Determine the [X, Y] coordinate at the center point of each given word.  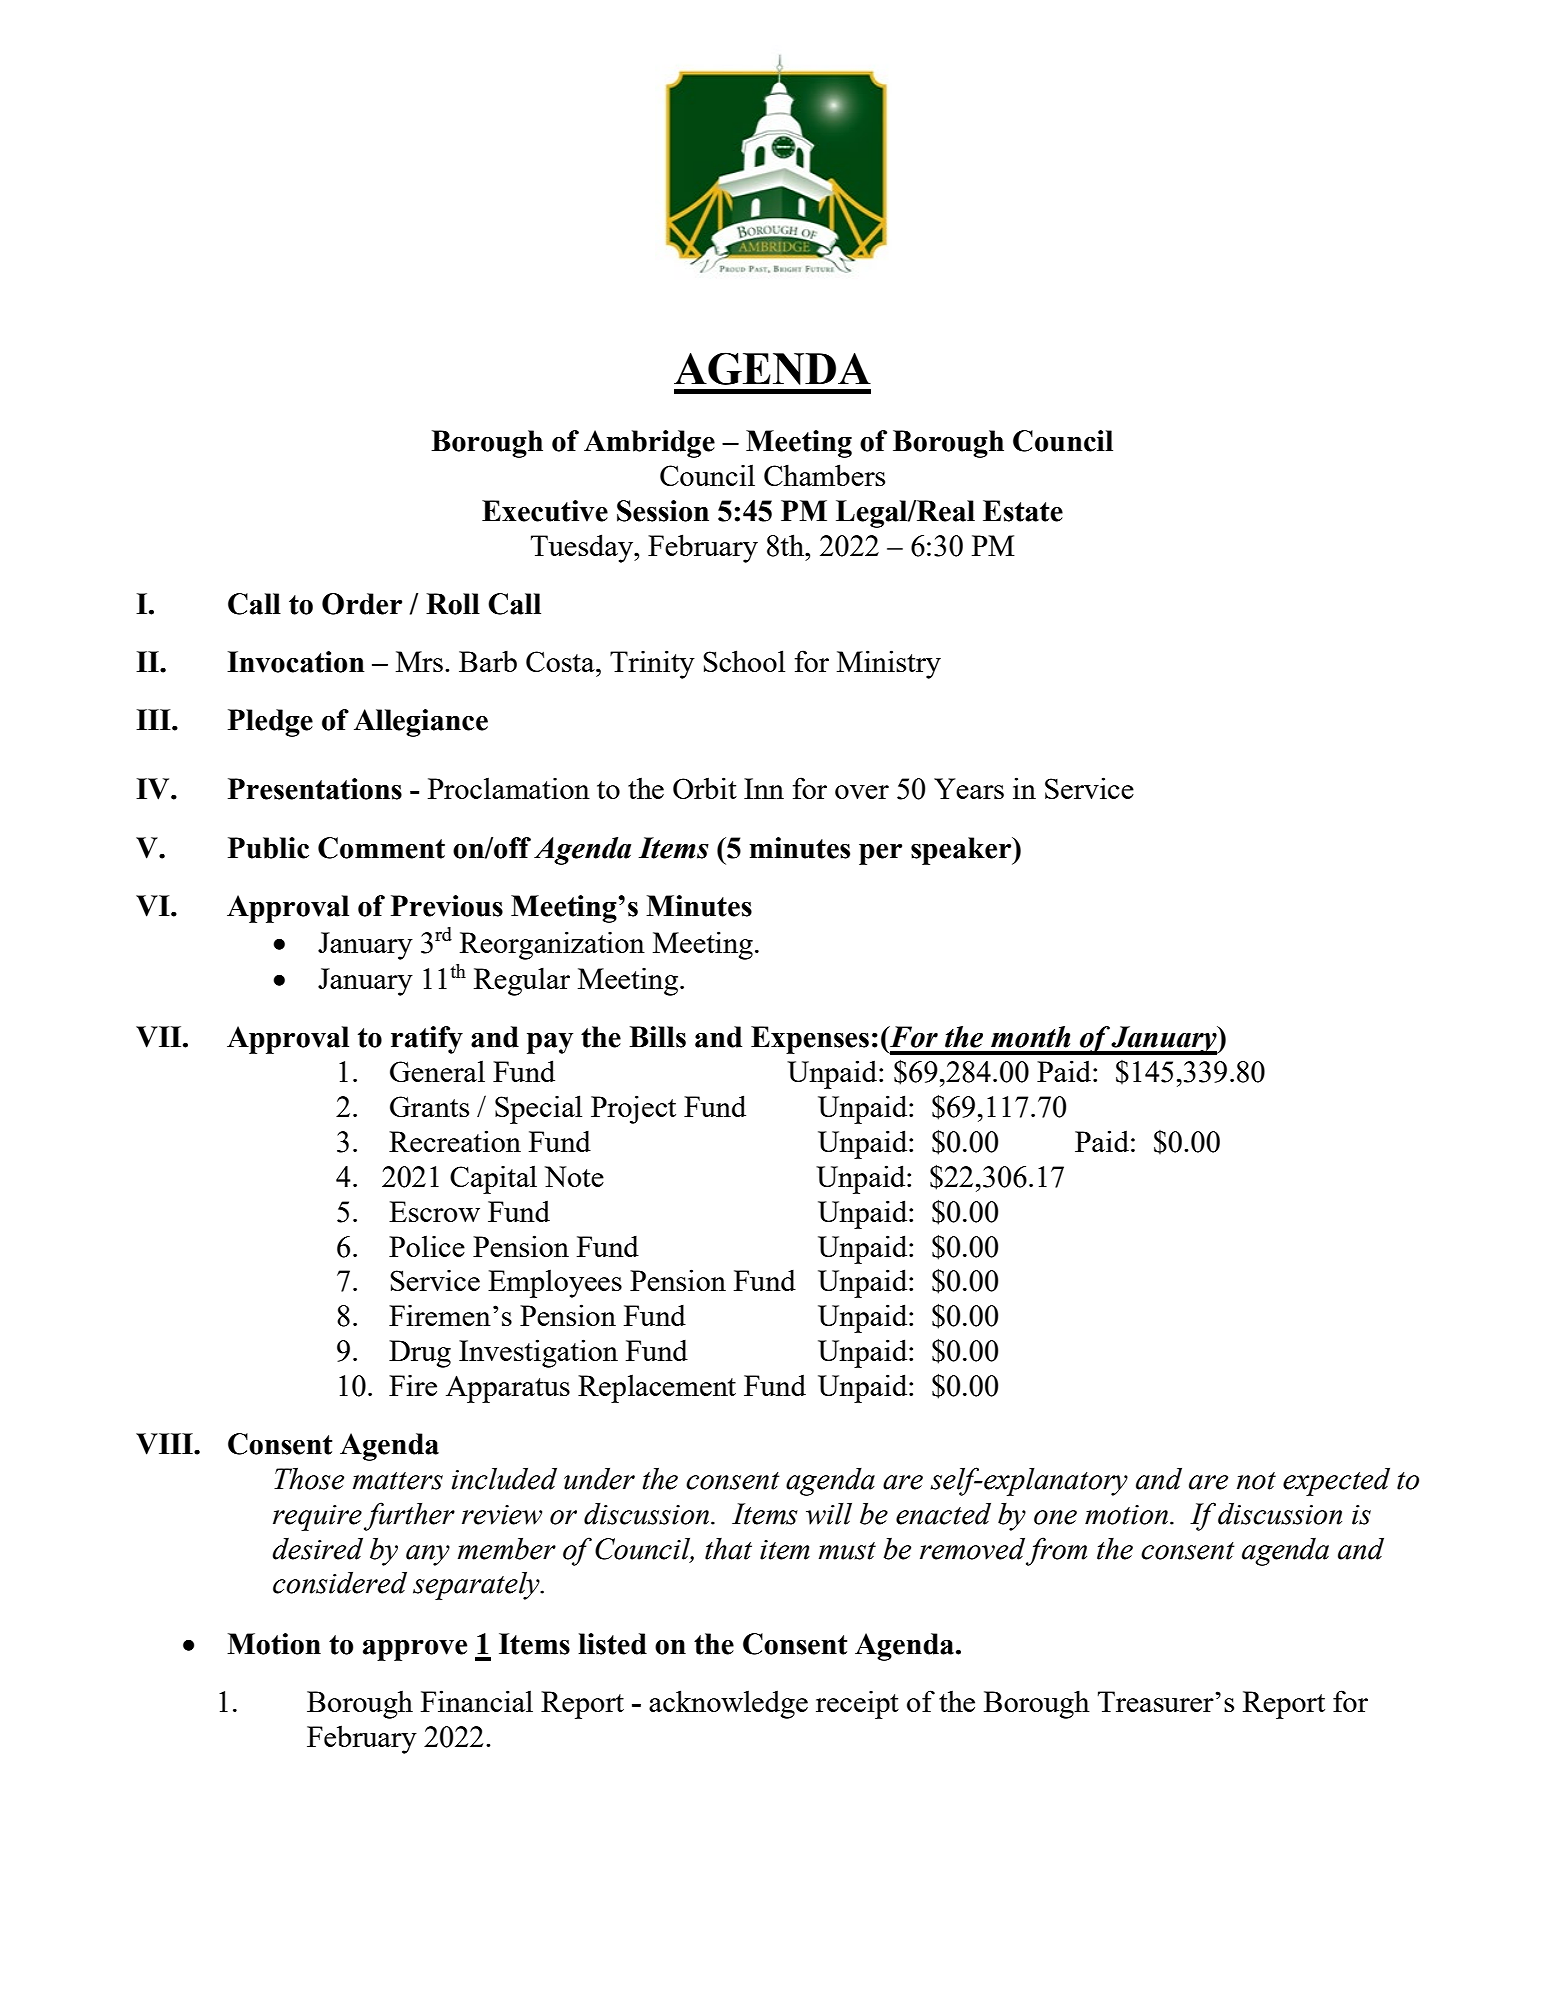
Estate [1023, 511]
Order [362, 604]
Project [633, 1109]
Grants [429, 1106]
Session [663, 511]
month [1030, 1037]
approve [415, 1650]
